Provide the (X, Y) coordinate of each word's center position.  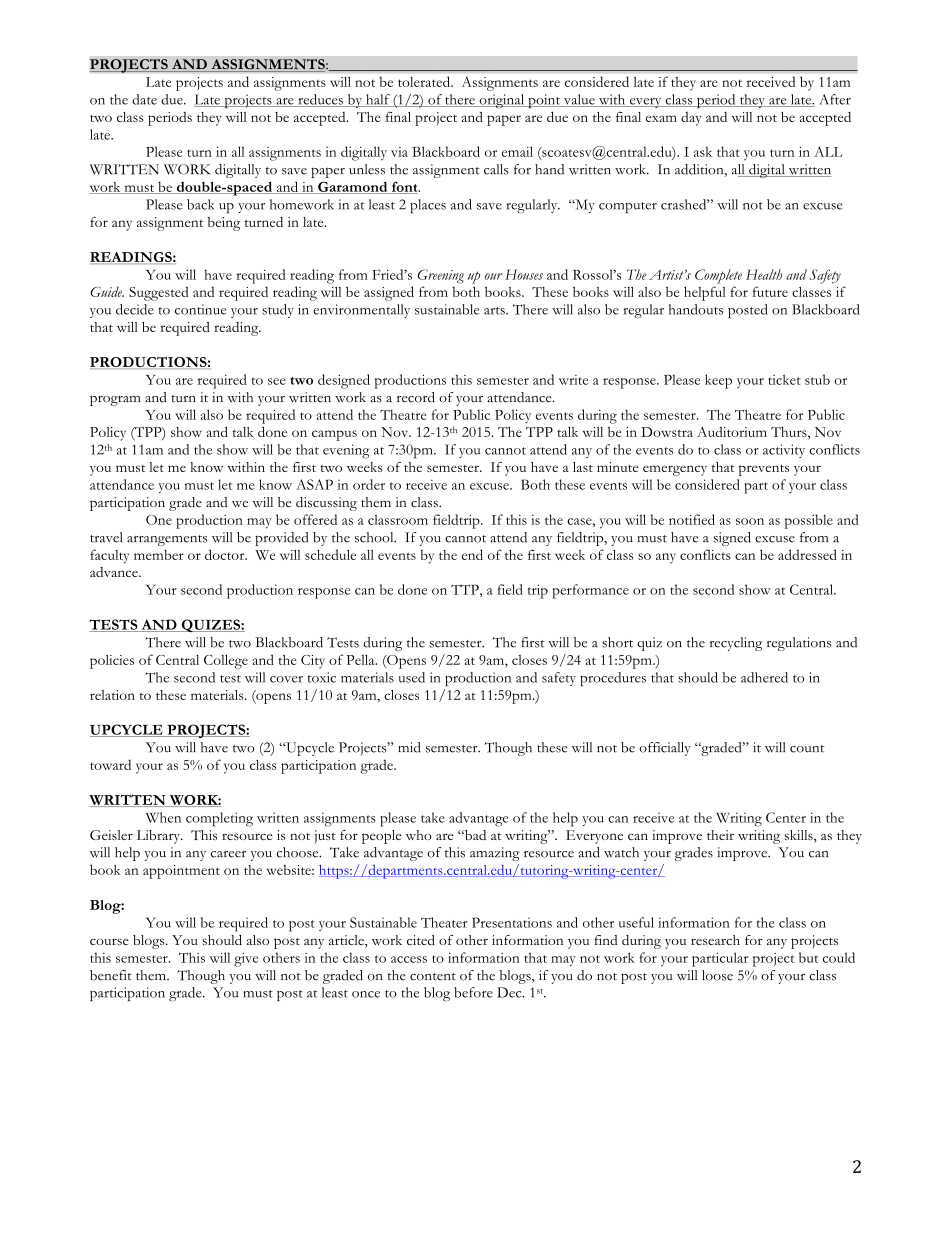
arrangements (167, 540)
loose (717, 975)
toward (110, 764)
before (473, 992)
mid (409, 747)
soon (750, 521)
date (144, 99)
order (369, 484)
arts (495, 311)
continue (200, 309)
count (807, 749)
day (691, 119)
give (246, 960)
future (770, 291)
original (502, 101)
